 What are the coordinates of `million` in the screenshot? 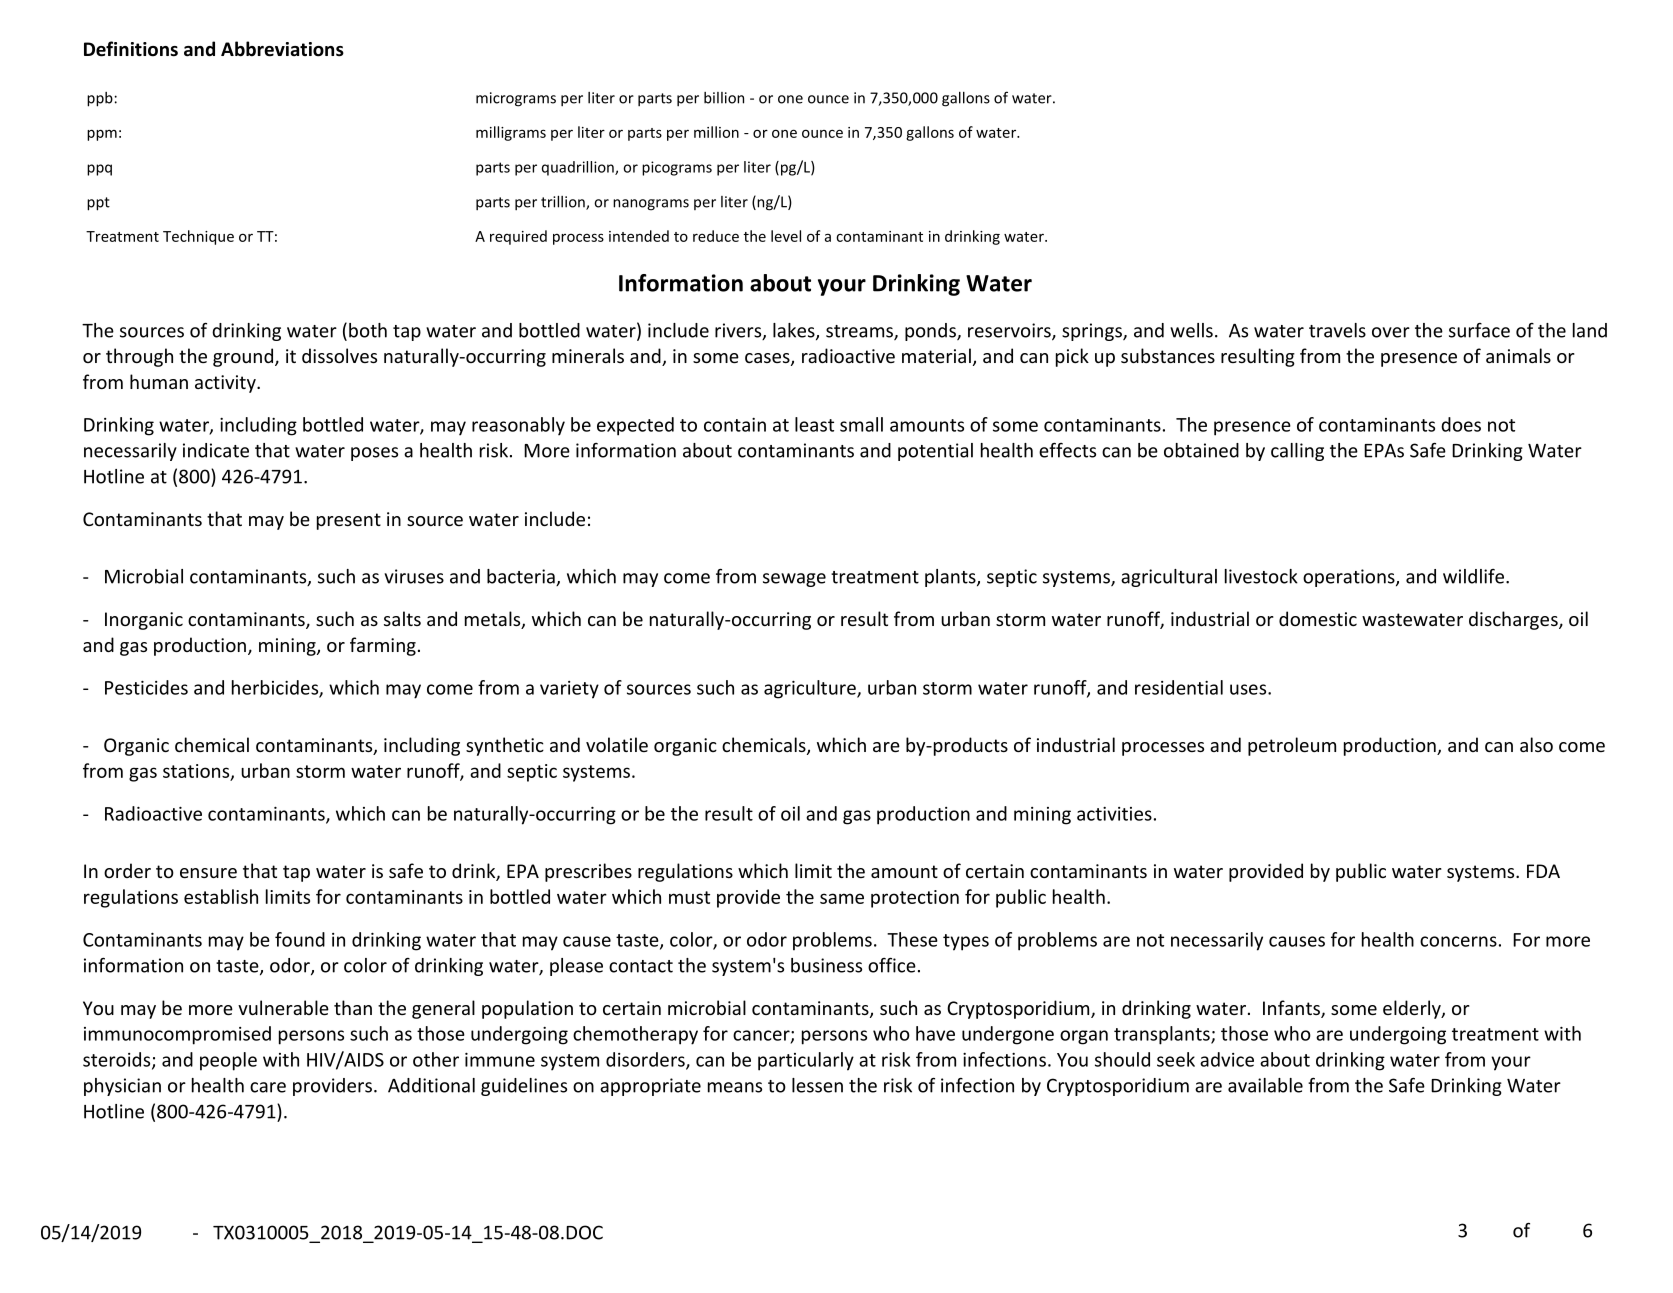 It's located at (716, 132).
